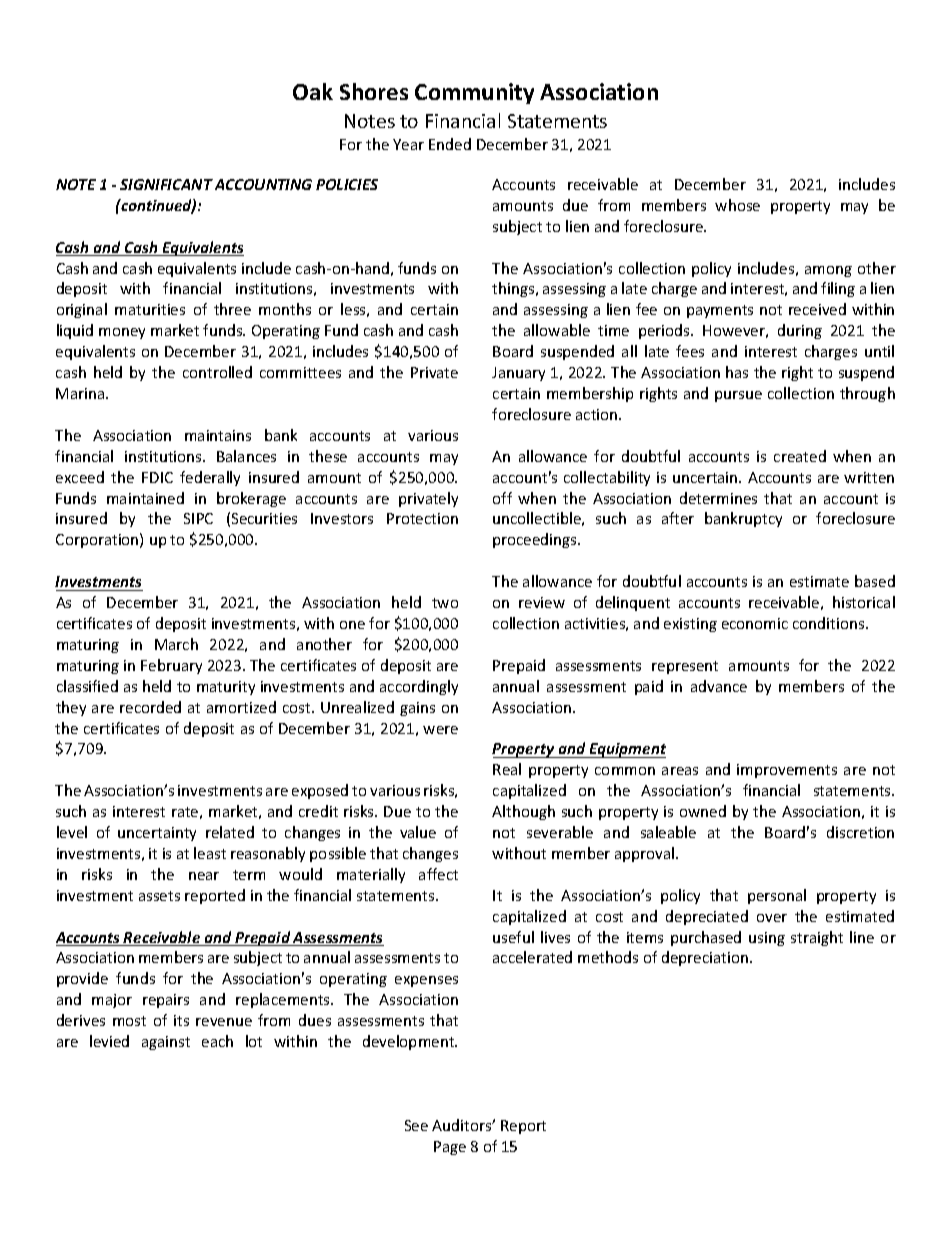  I want to click on economic, so click(755, 623).
